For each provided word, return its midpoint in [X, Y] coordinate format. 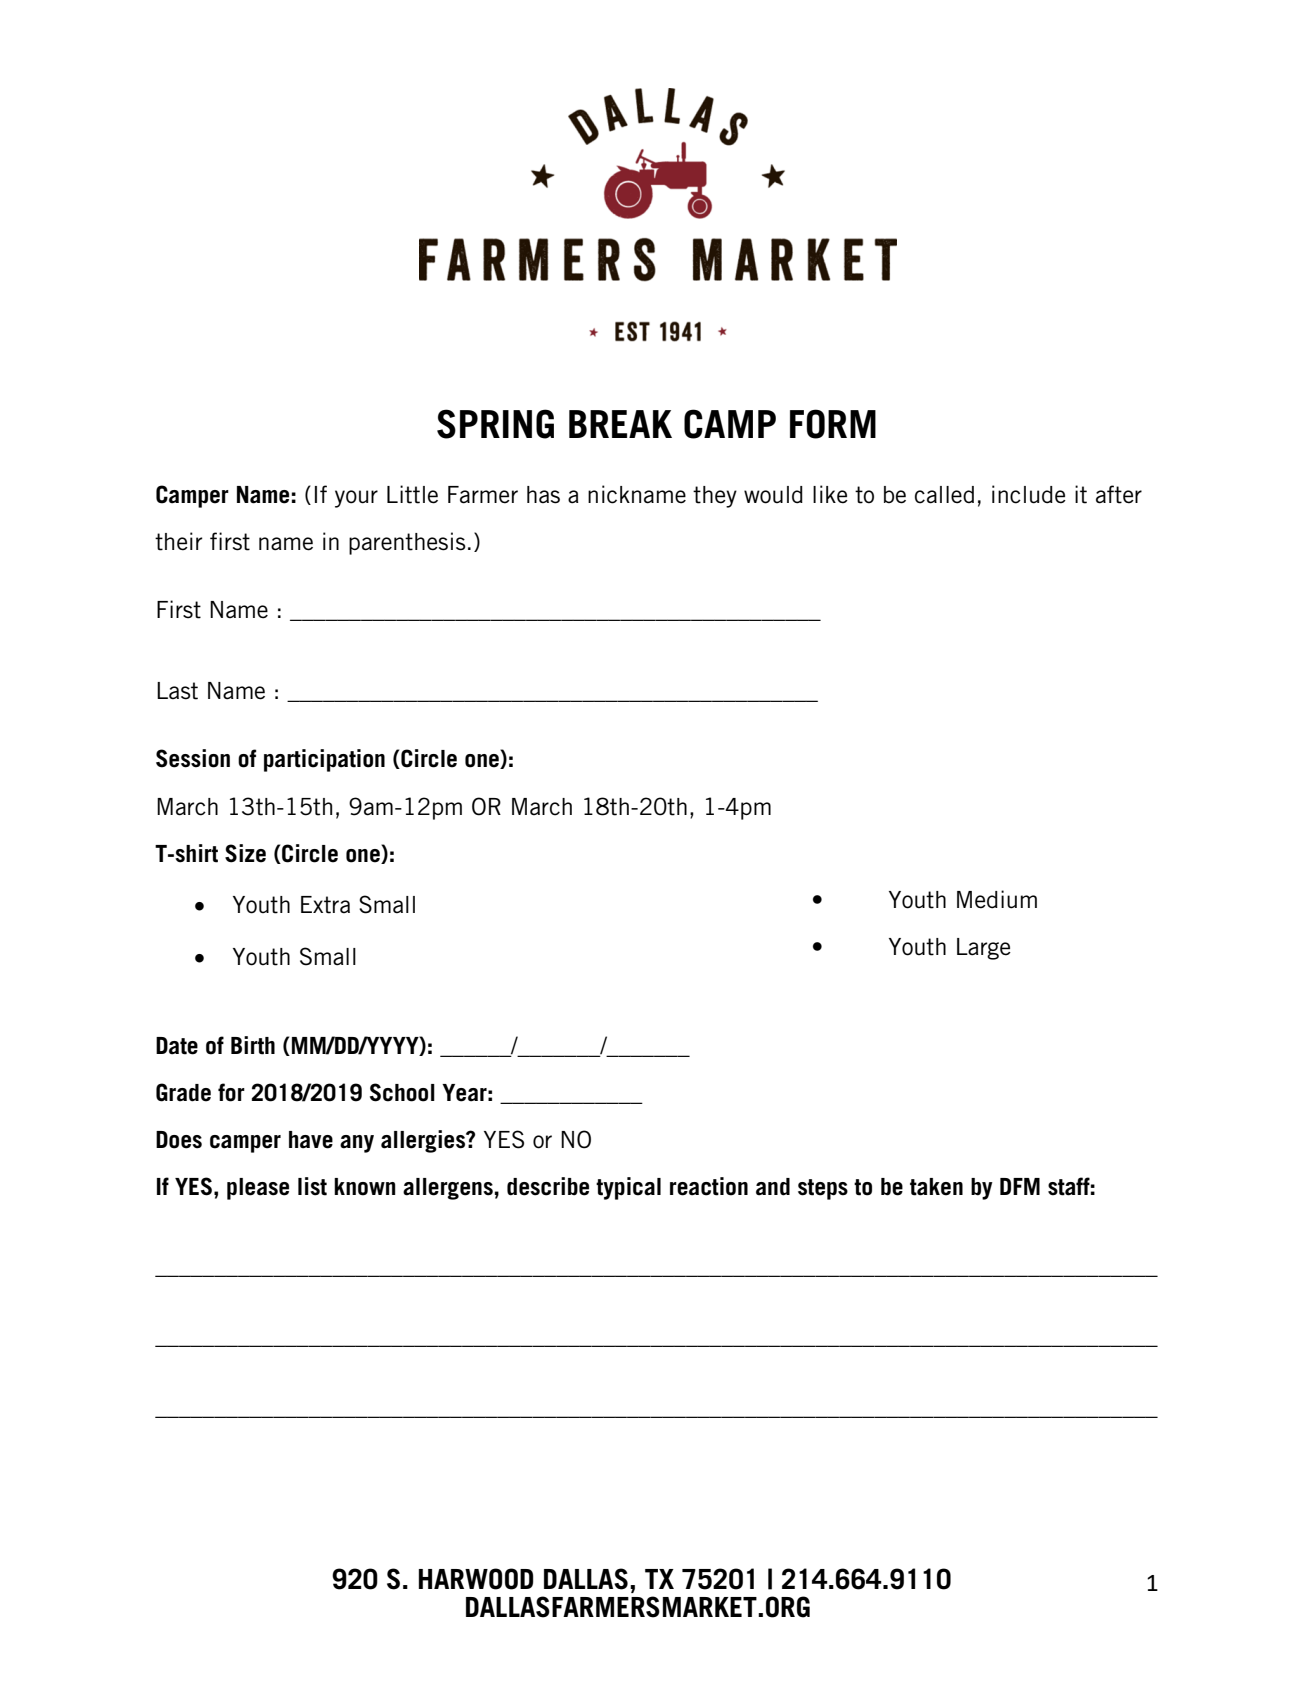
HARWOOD [476, 1579]
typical [628, 1188]
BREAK [620, 424]
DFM [1020, 1186]
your [356, 499]
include [1029, 494]
